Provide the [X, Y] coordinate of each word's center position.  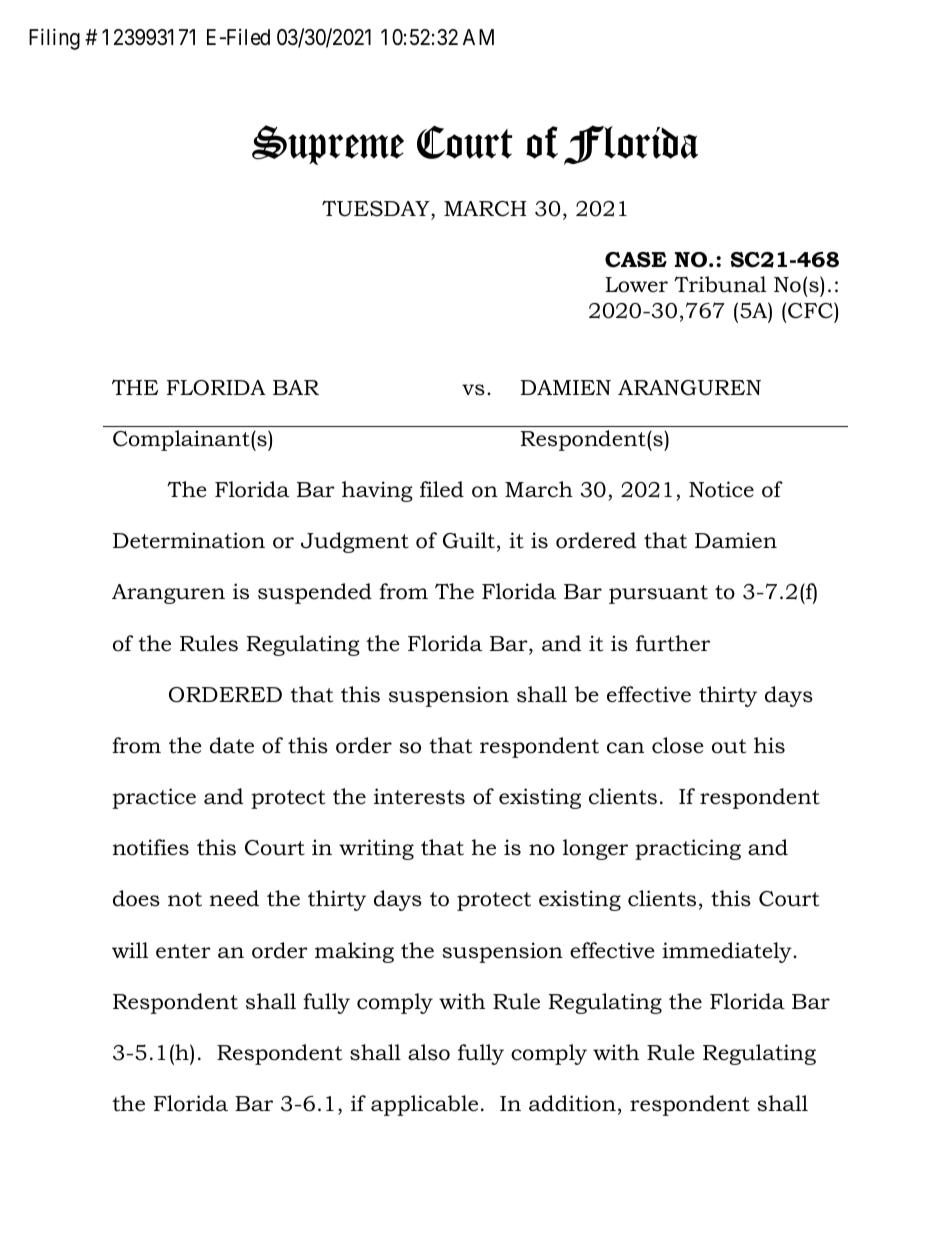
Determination [189, 540]
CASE [636, 260]
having [377, 491]
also [429, 1052]
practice [154, 798]
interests [419, 796]
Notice [721, 489]
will [130, 950]
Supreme [328, 145]
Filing [54, 39]
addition [572, 1103]
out [729, 746]
